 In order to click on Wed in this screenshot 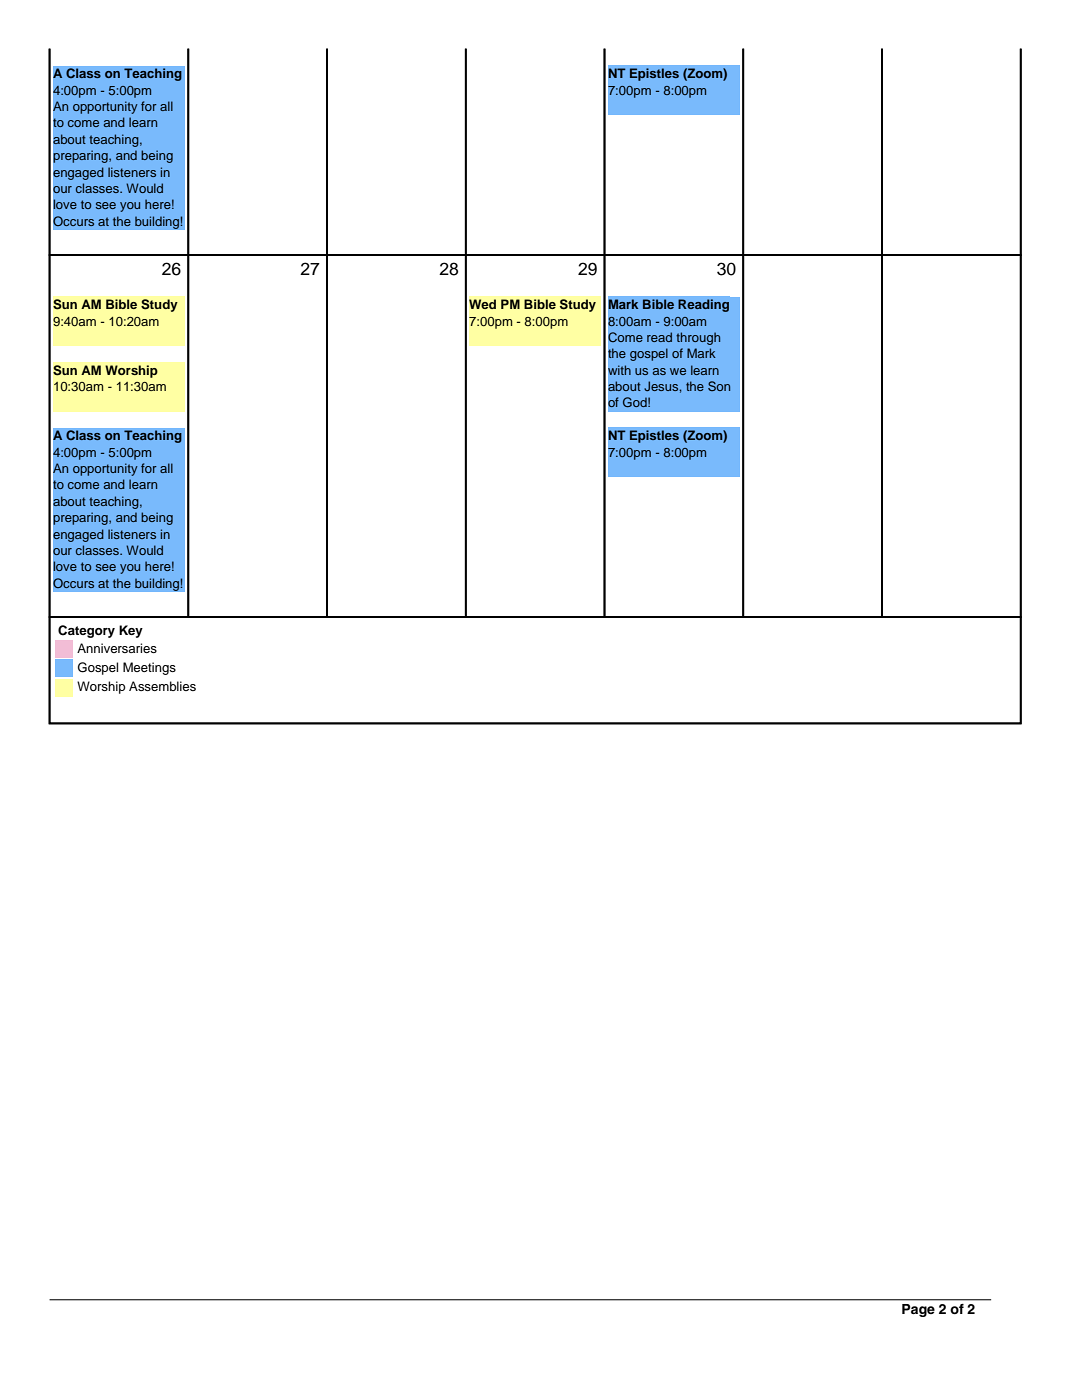, I will do `click(482, 304)`.
